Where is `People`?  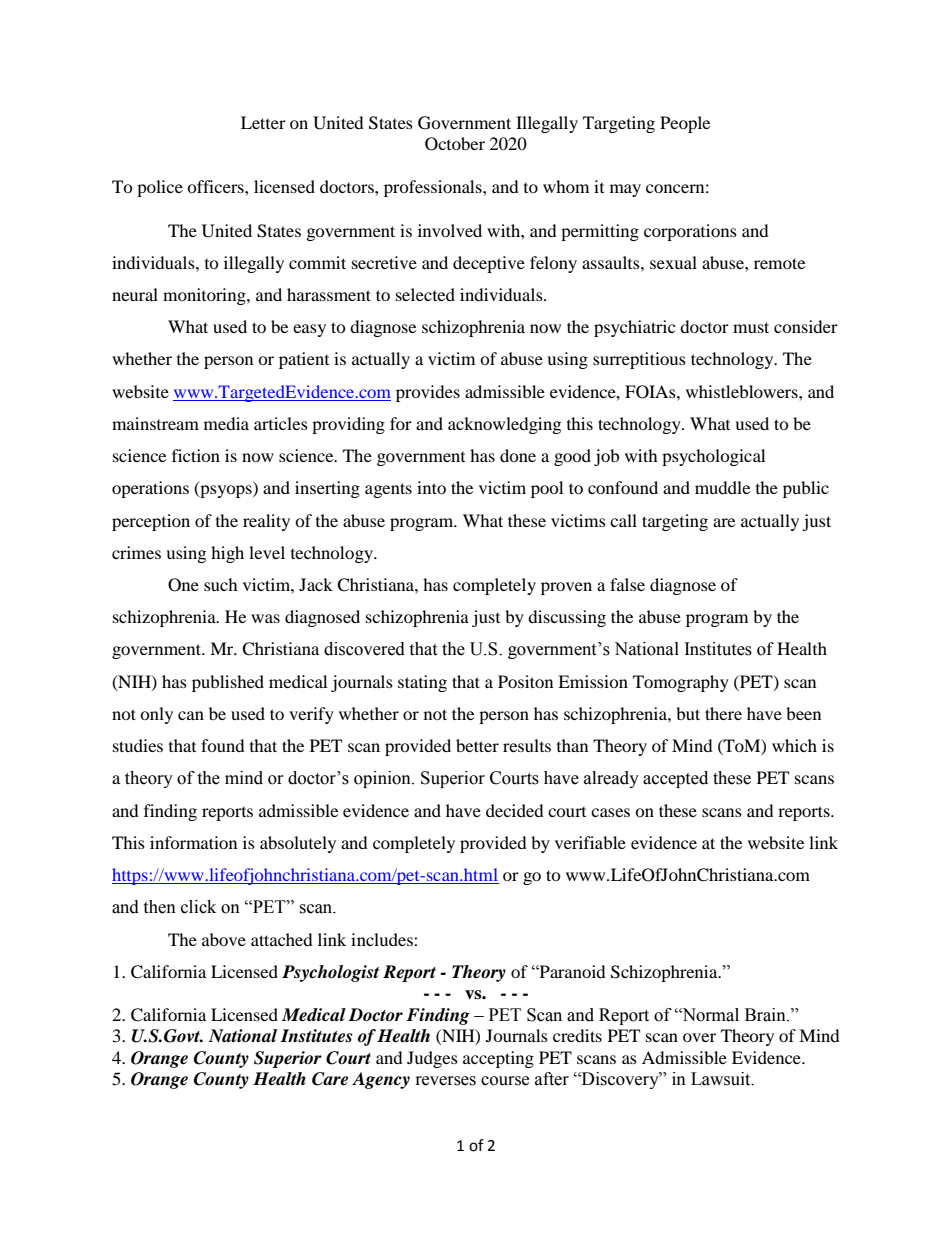 People is located at coordinates (685, 124).
